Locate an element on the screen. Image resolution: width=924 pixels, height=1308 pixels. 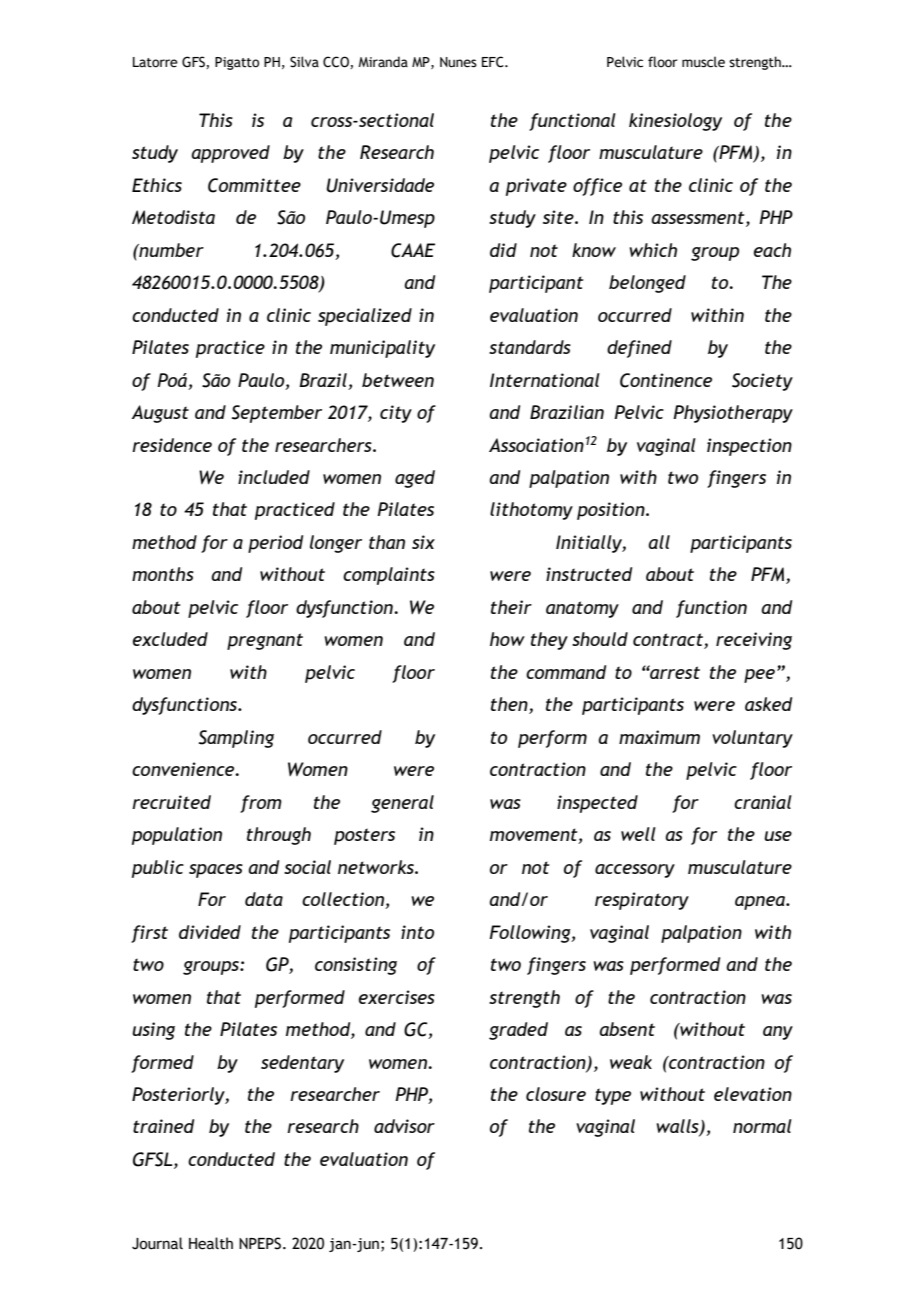
kinesiology is located at coordinates (675, 122).
